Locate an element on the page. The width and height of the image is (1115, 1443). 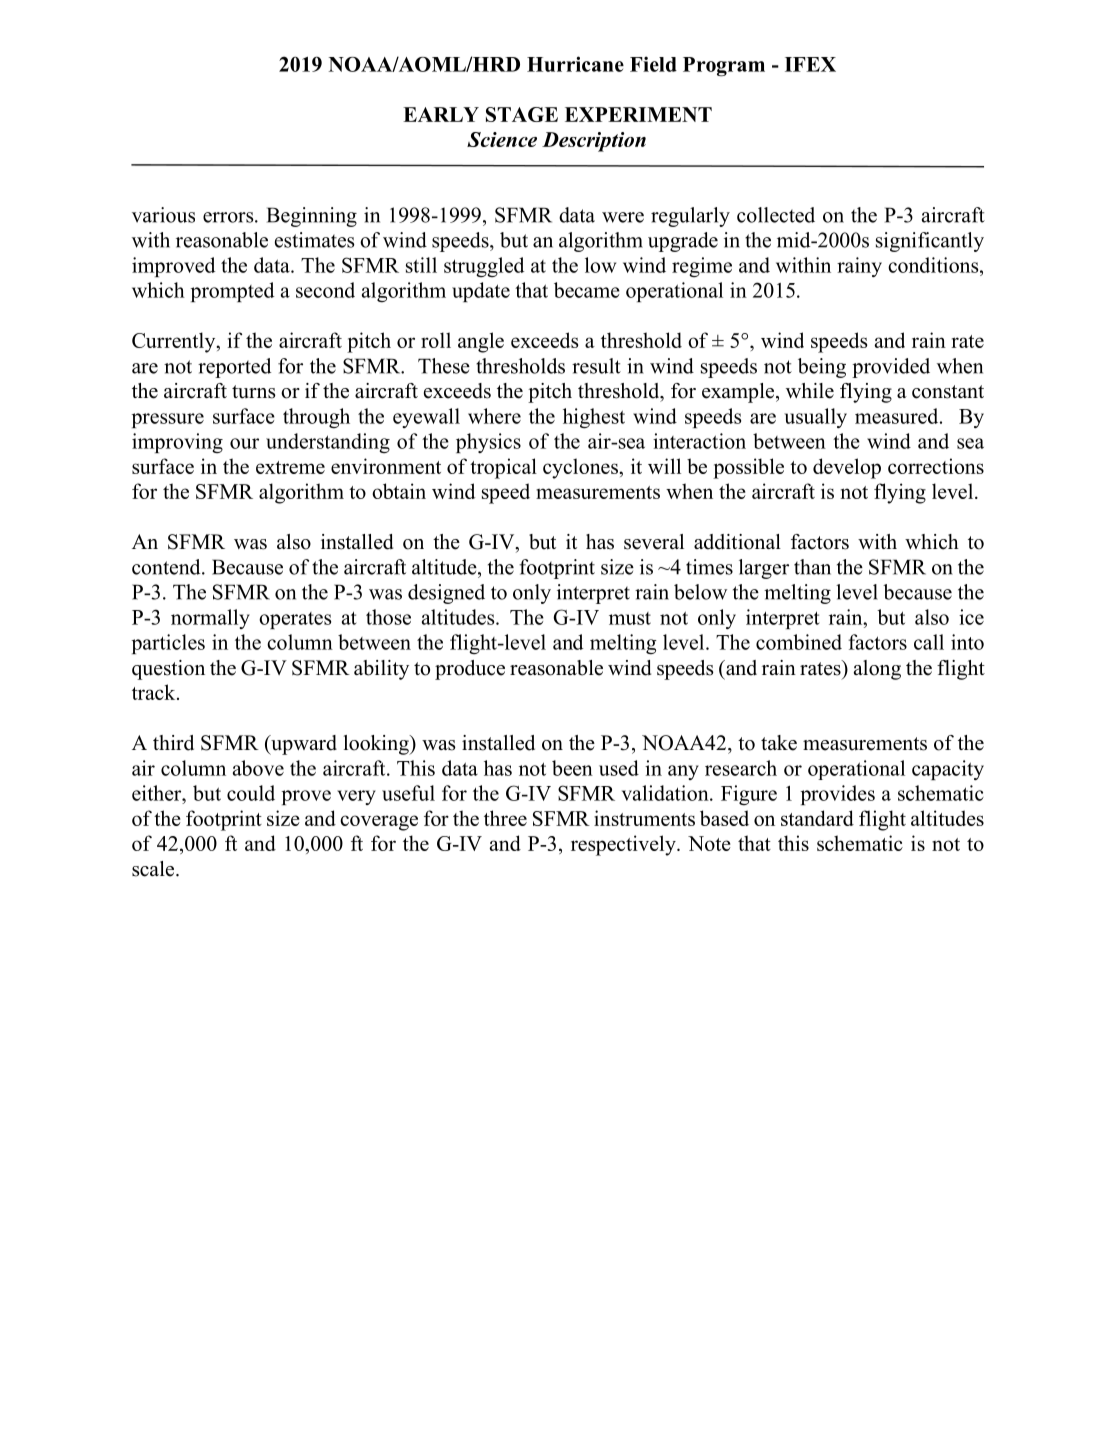
EARLY is located at coordinates (441, 114).
